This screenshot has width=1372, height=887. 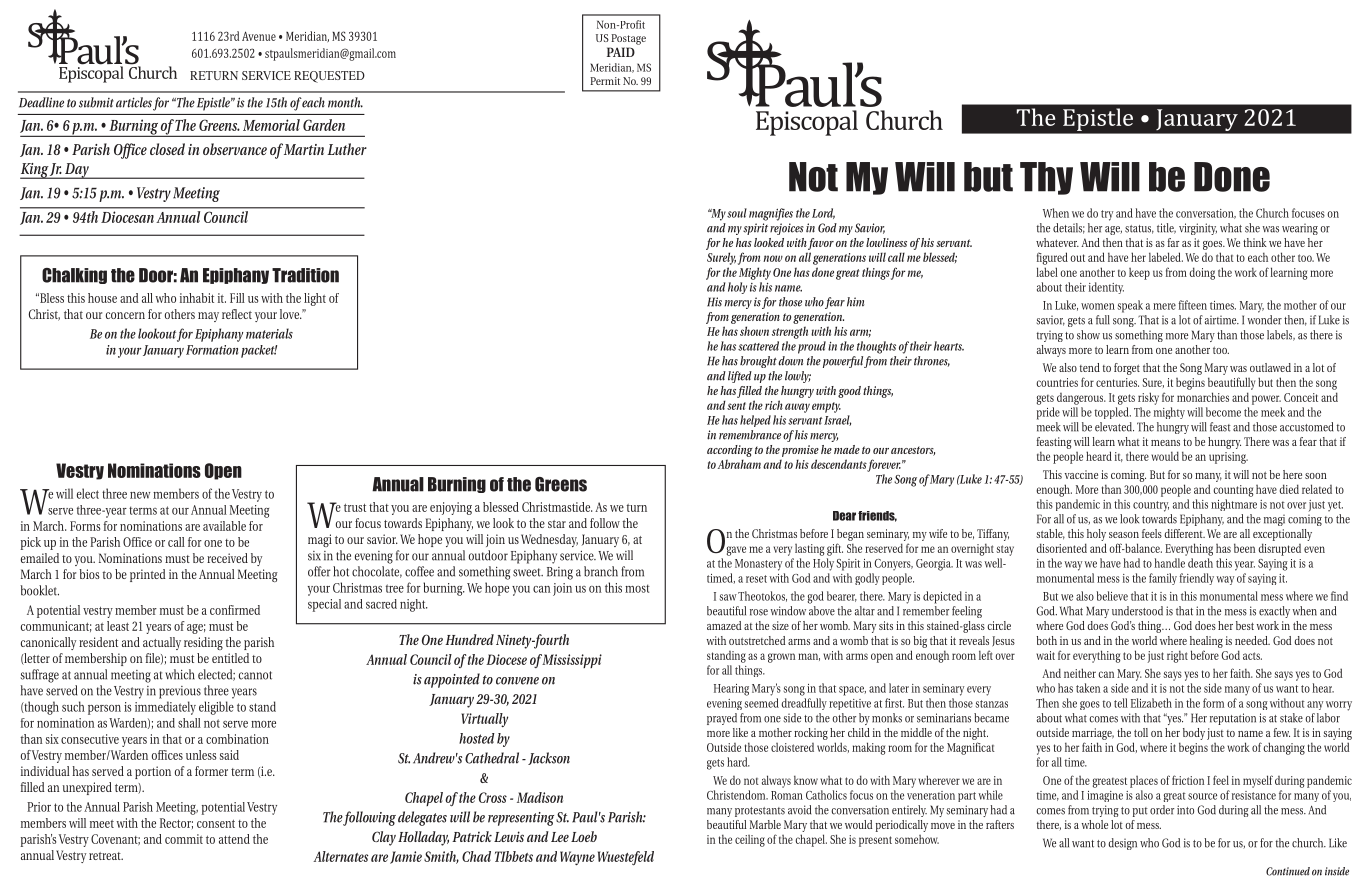 What do you see at coordinates (259, 36) in the screenshot?
I see `Avenue` at bounding box center [259, 36].
